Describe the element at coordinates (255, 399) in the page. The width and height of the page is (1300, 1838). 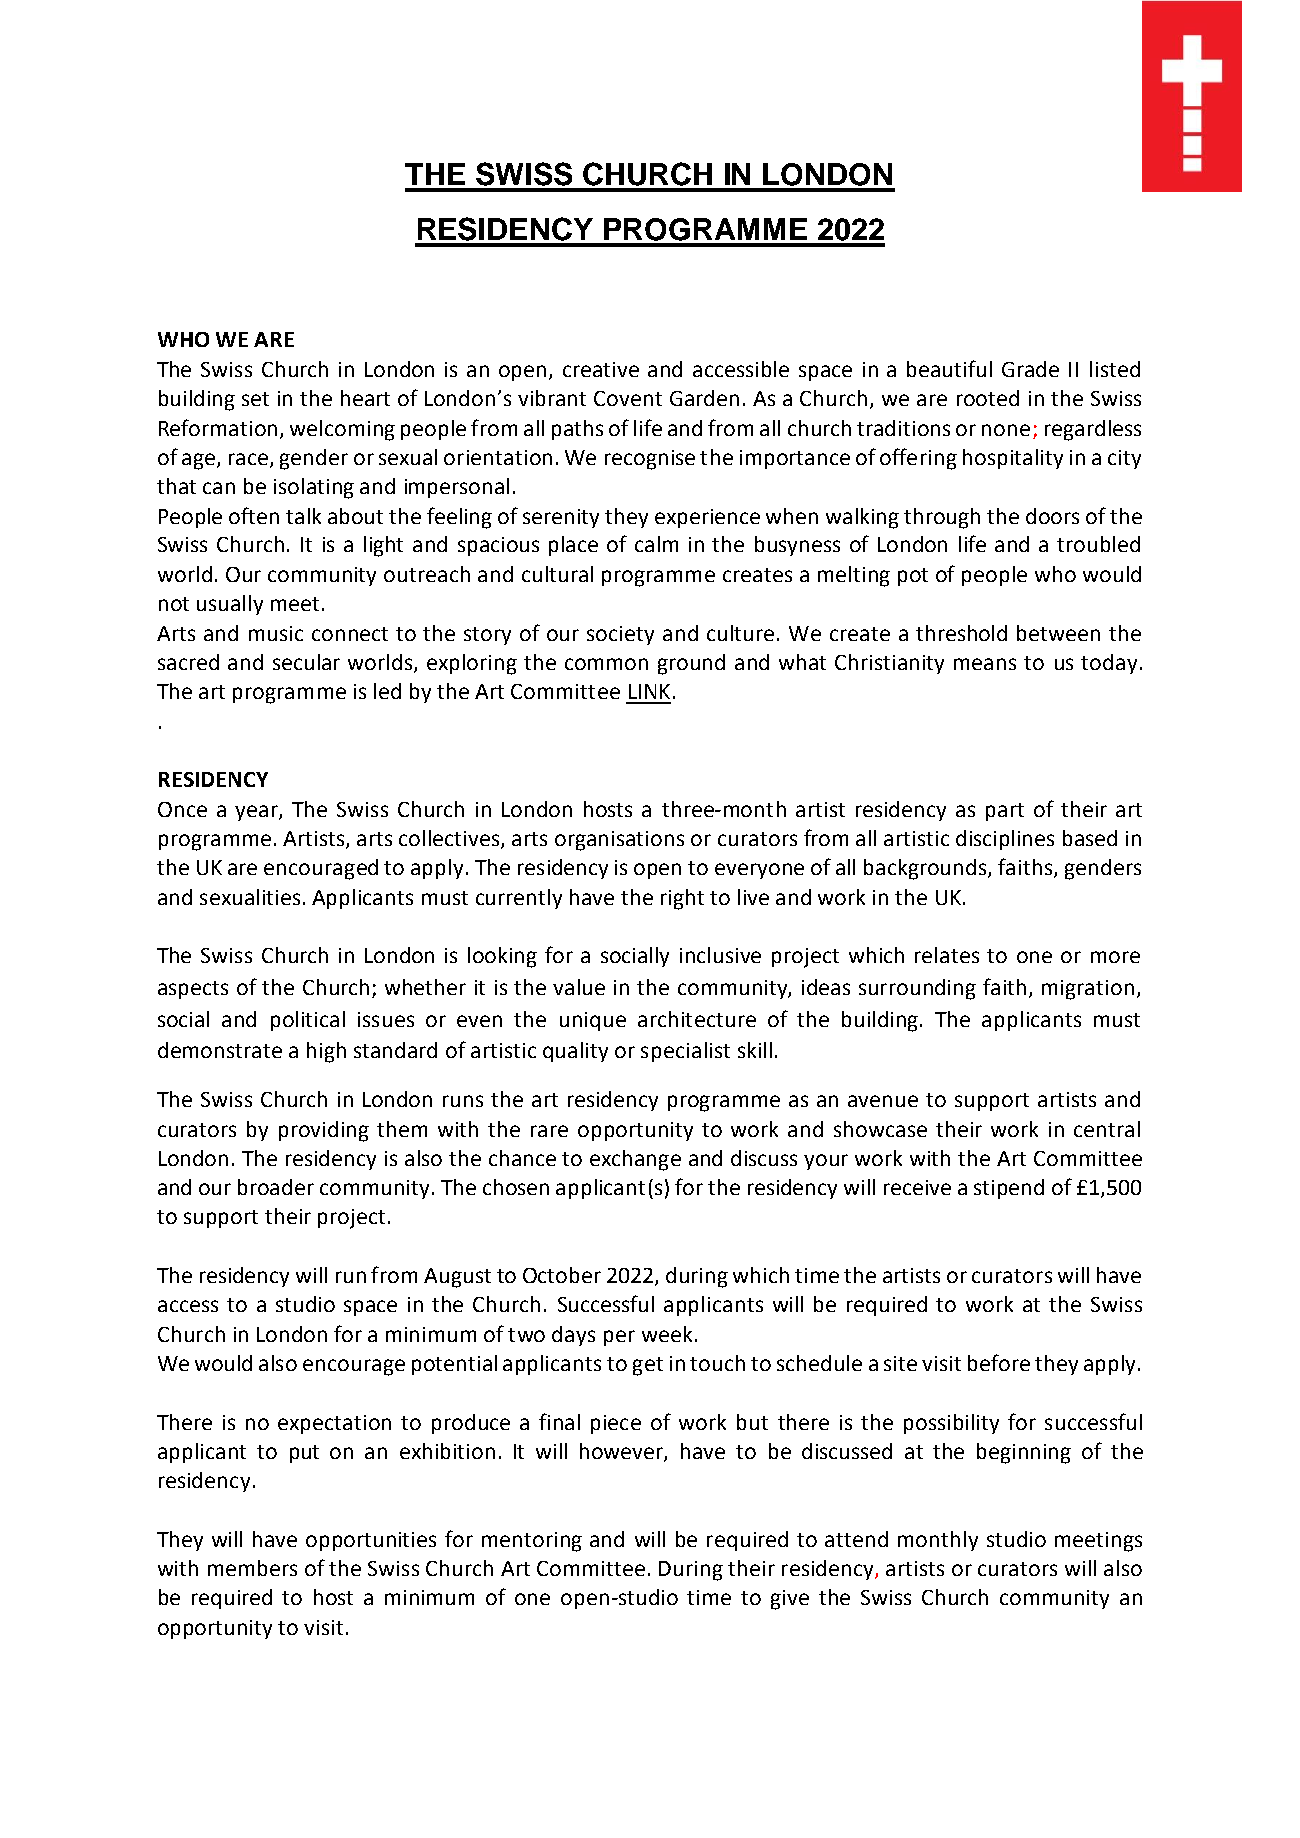
I see `set` at that location.
